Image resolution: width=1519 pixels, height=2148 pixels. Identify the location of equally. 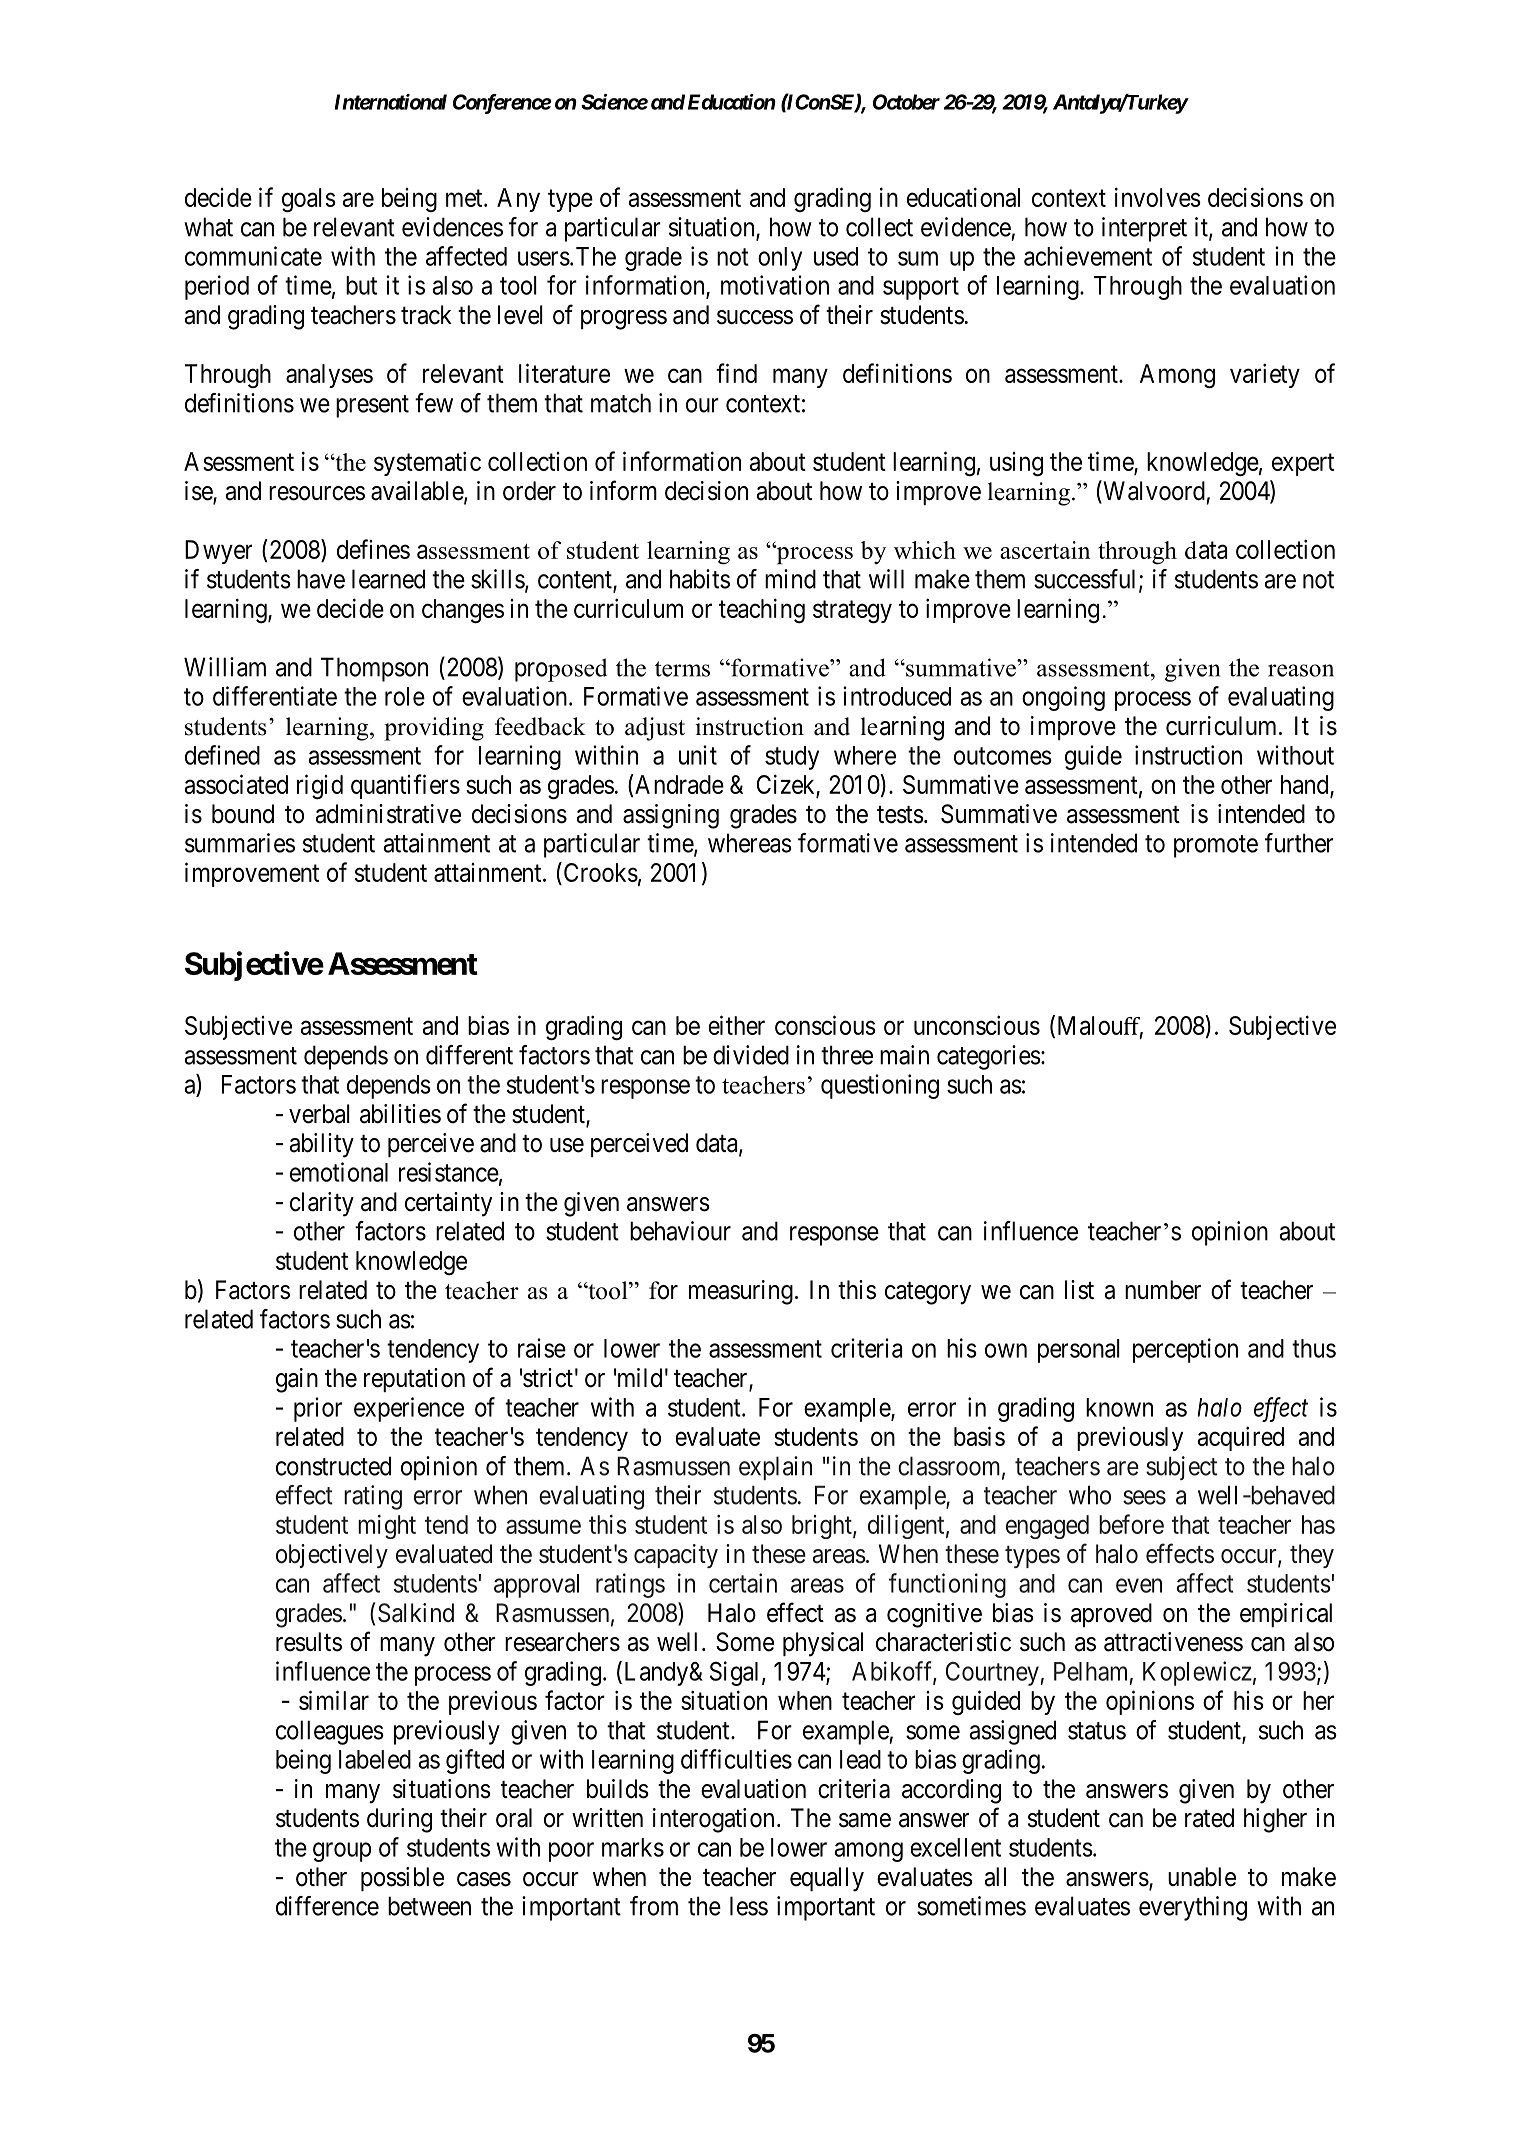
(827, 1879).
